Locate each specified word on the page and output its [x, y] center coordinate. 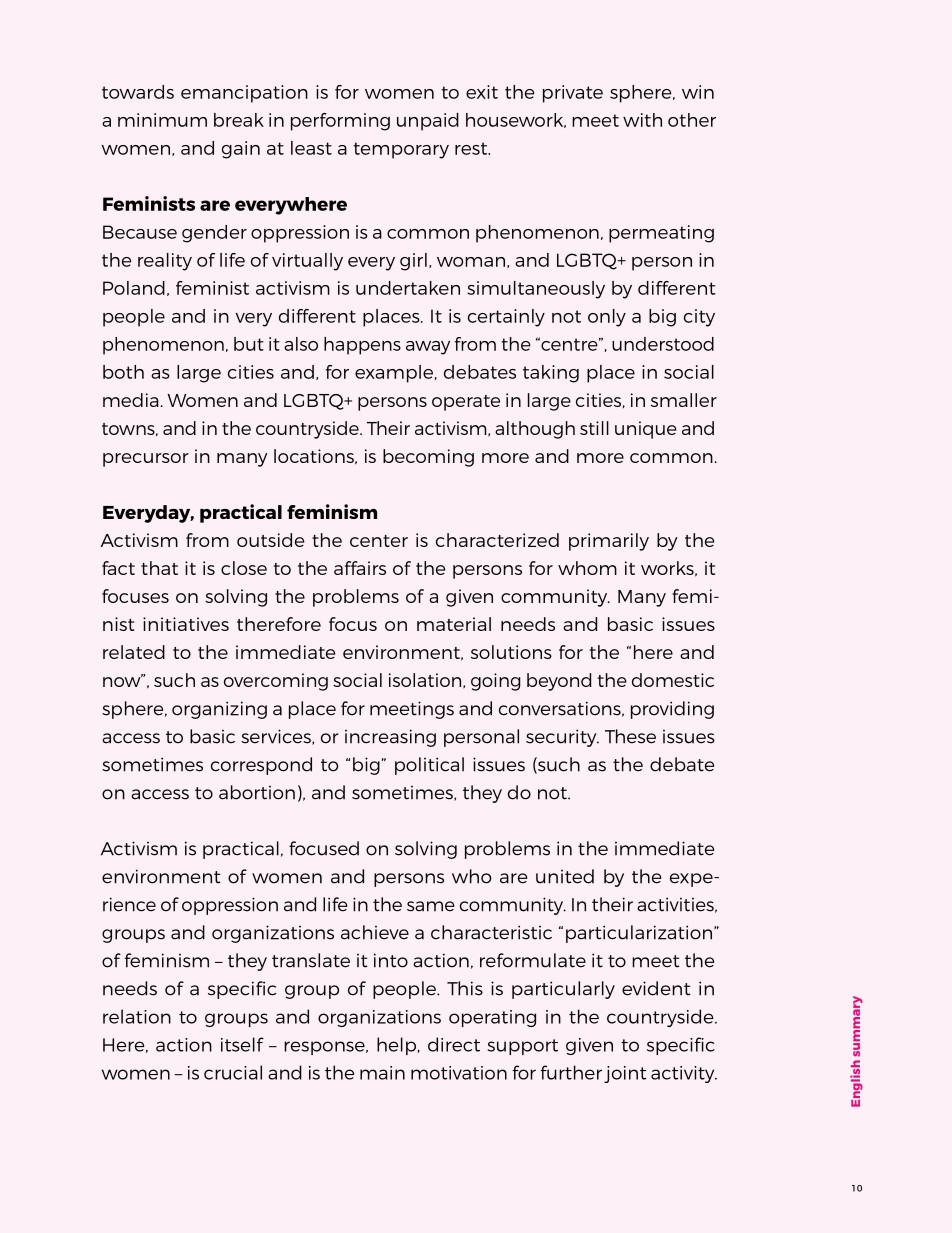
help [397, 1046]
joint [625, 1074]
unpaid [428, 122]
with [642, 120]
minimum [162, 120]
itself [242, 1044]
